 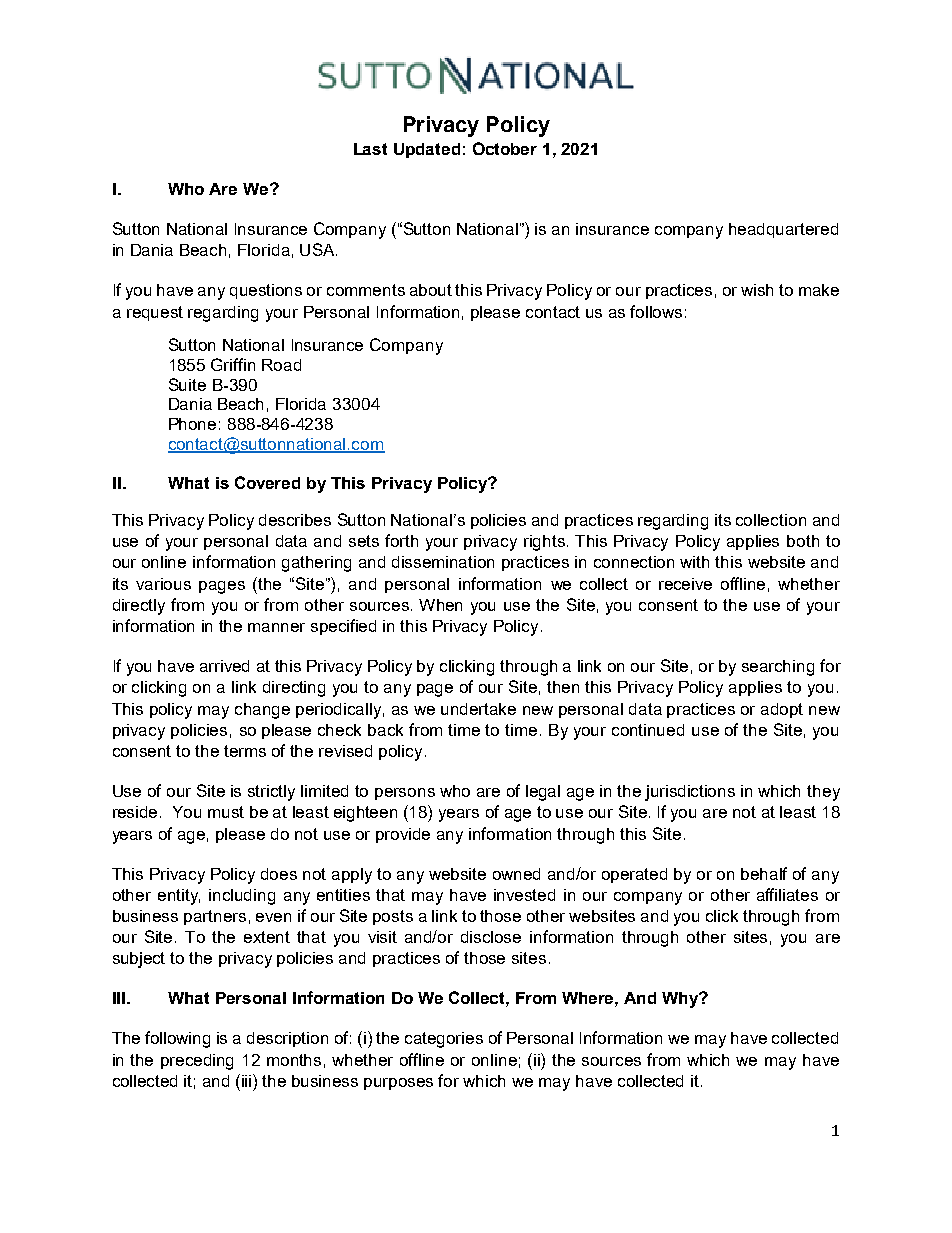 I want to click on USA, so click(x=318, y=249).
